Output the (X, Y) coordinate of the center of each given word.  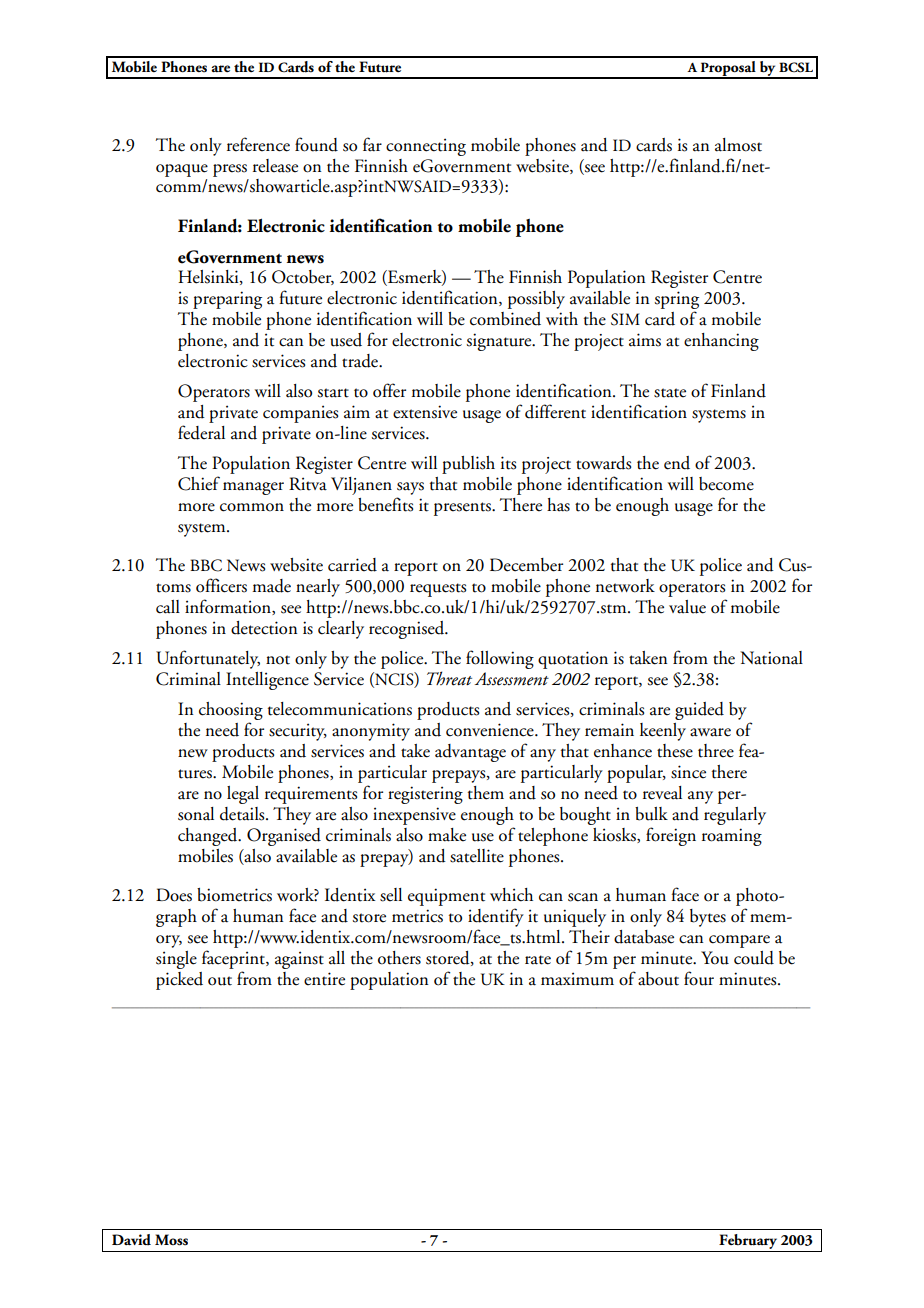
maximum (577, 979)
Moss (171, 1240)
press (230, 170)
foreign (671, 836)
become (726, 484)
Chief (199, 483)
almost (738, 145)
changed (209, 837)
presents (463, 509)
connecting (426, 147)
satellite (477, 856)
